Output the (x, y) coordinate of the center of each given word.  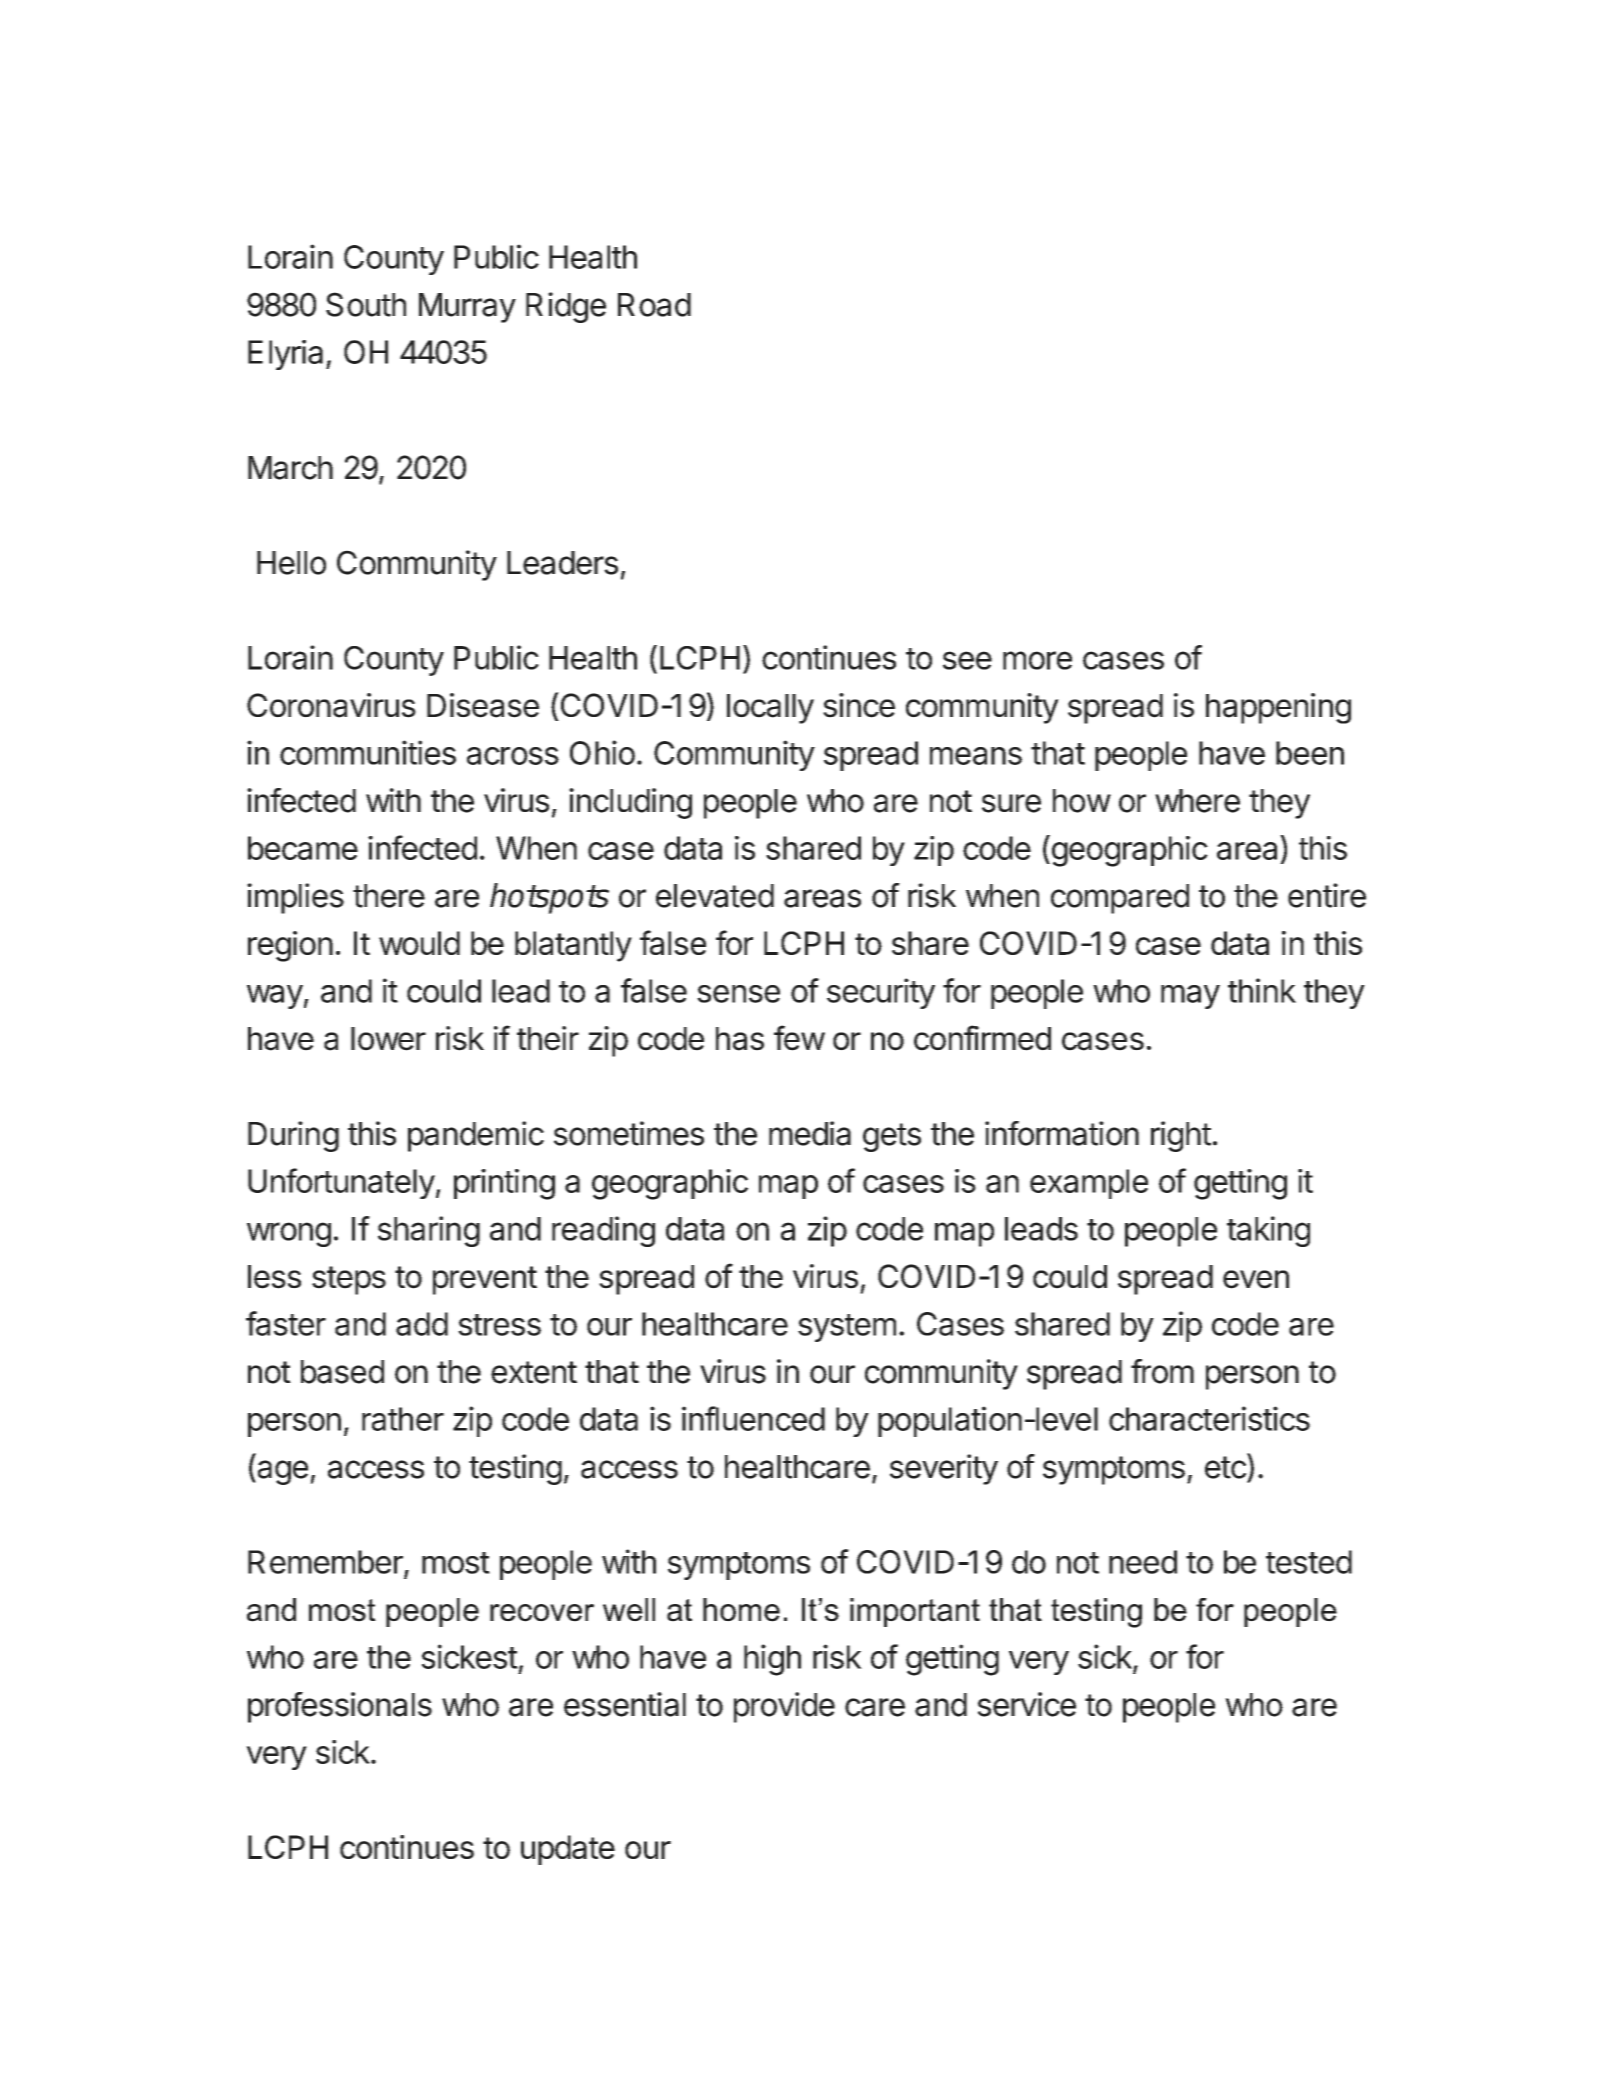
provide (784, 1707)
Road (654, 305)
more (1037, 660)
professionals (340, 1707)
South (366, 304)
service (1027, 1704)
